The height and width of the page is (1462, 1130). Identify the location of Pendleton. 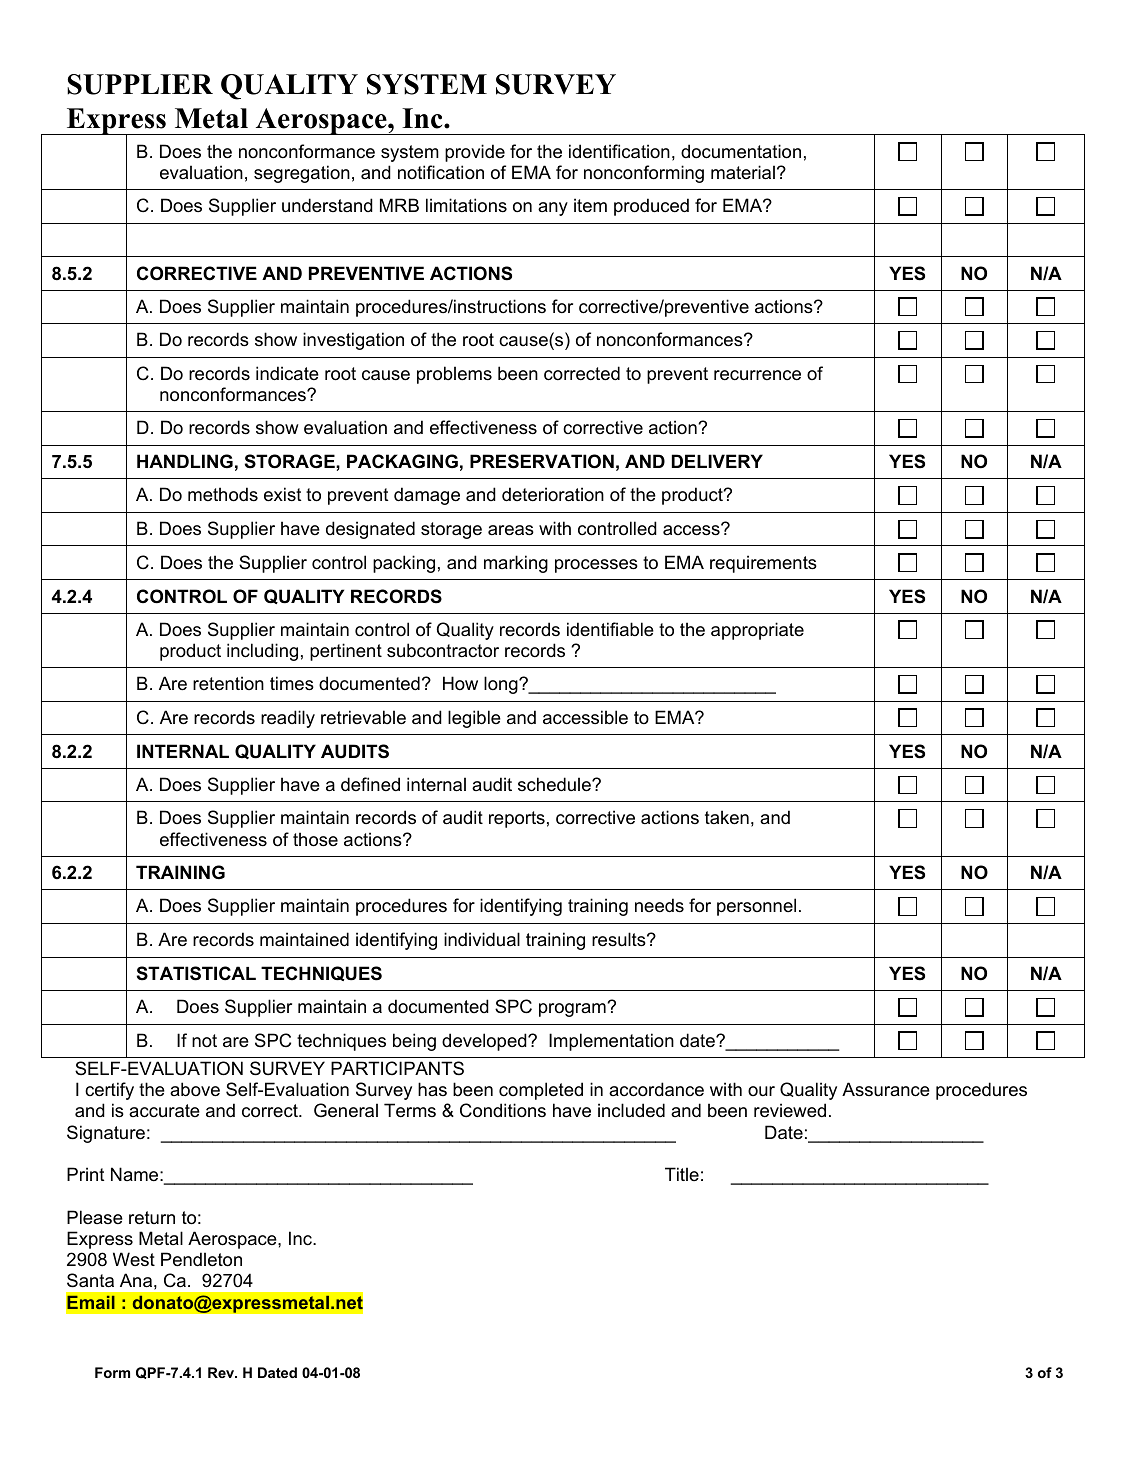
(201, 1259).
